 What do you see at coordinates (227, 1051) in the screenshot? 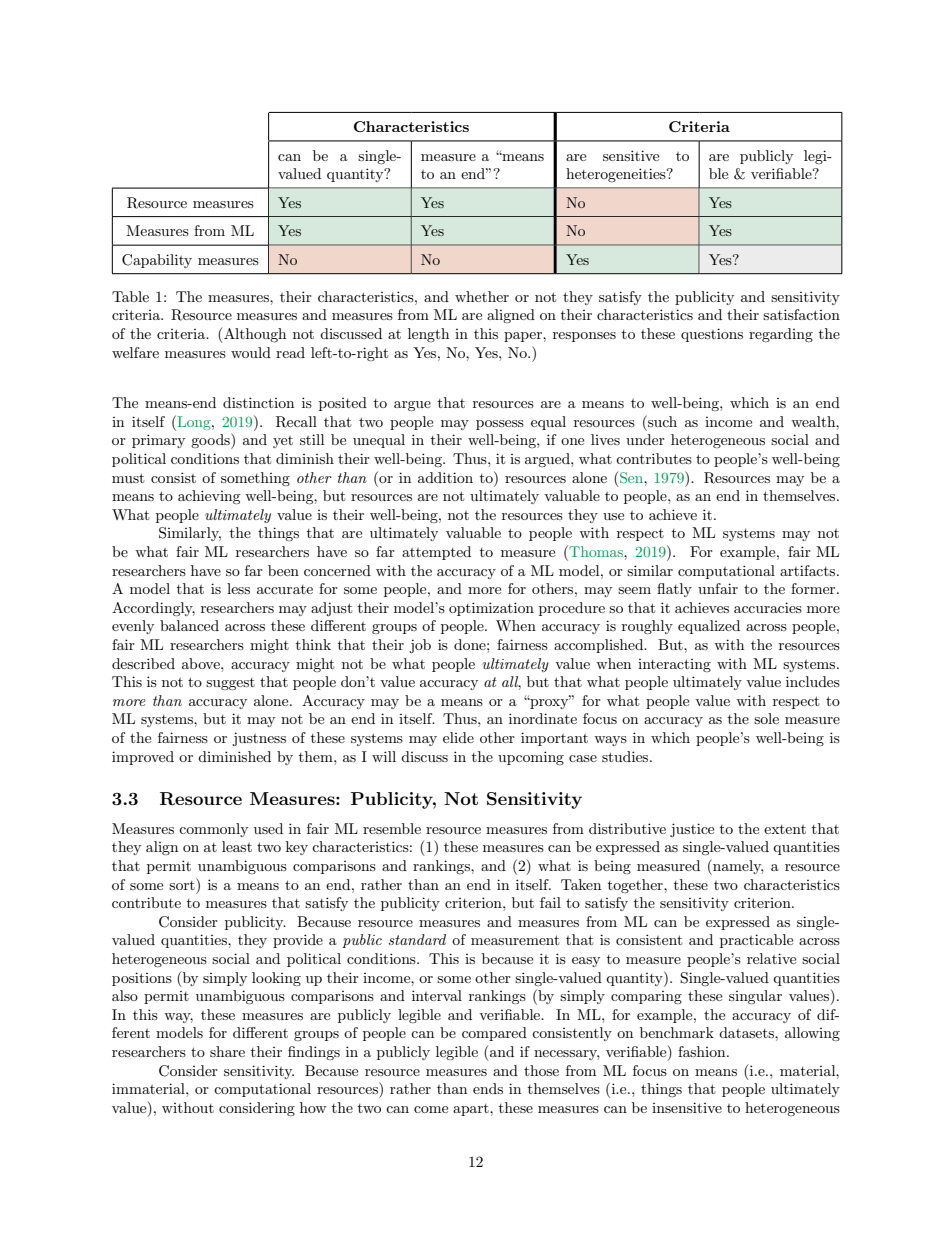
I see `share` at bounding box center [227, 1051].
